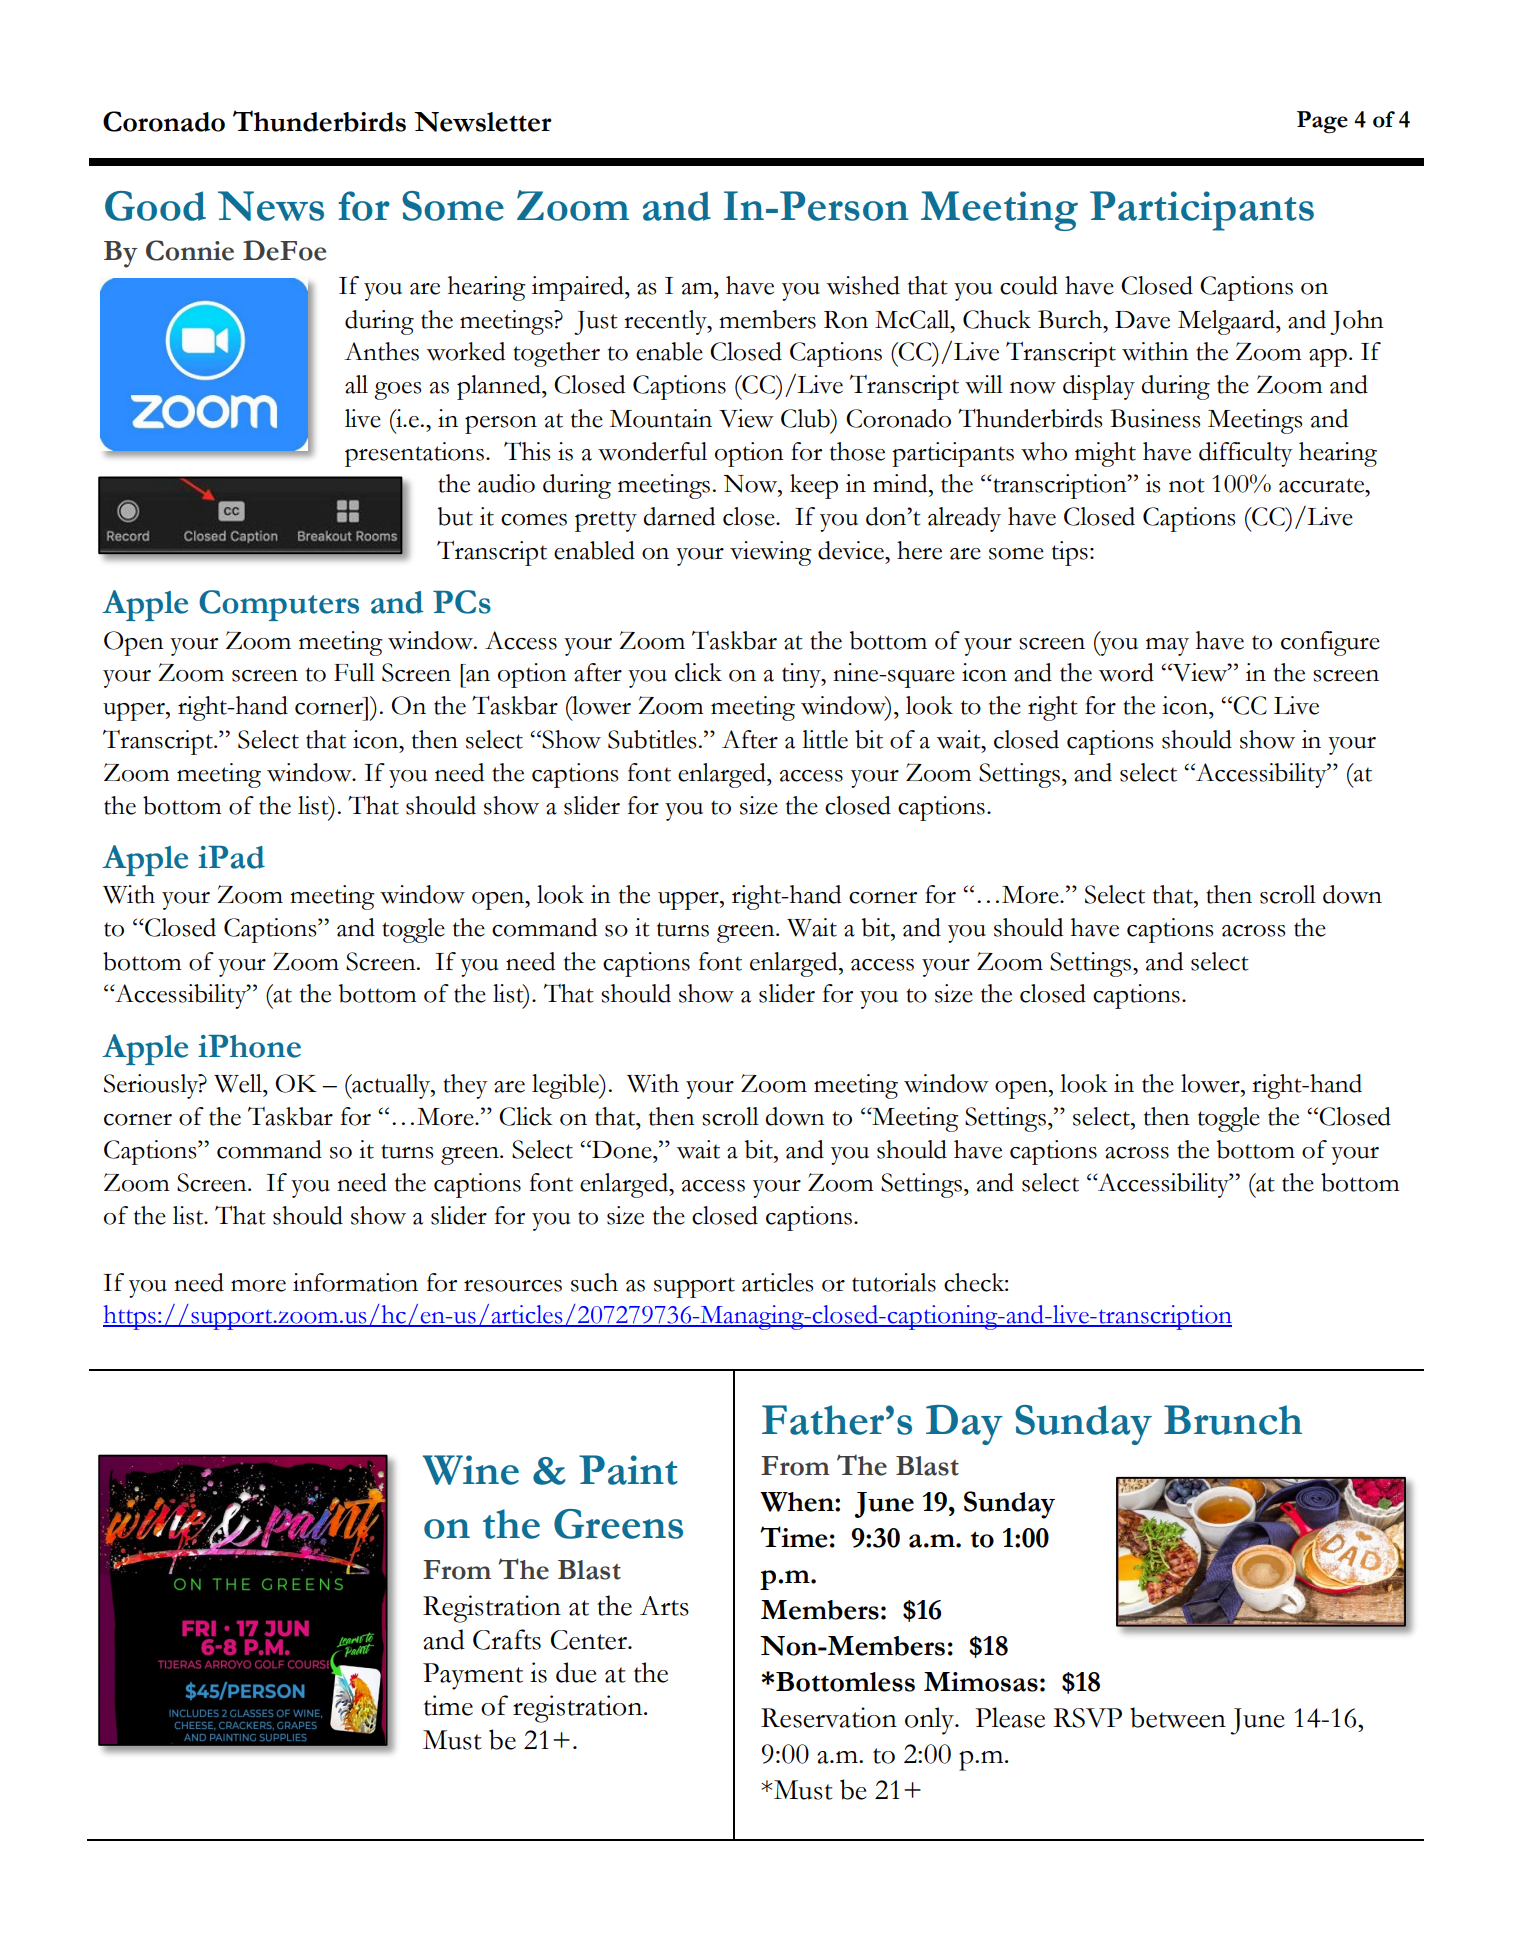  What do you see at coordinates (863, 285) in the page?
I see `wished` at bounding box center [863, 285].
